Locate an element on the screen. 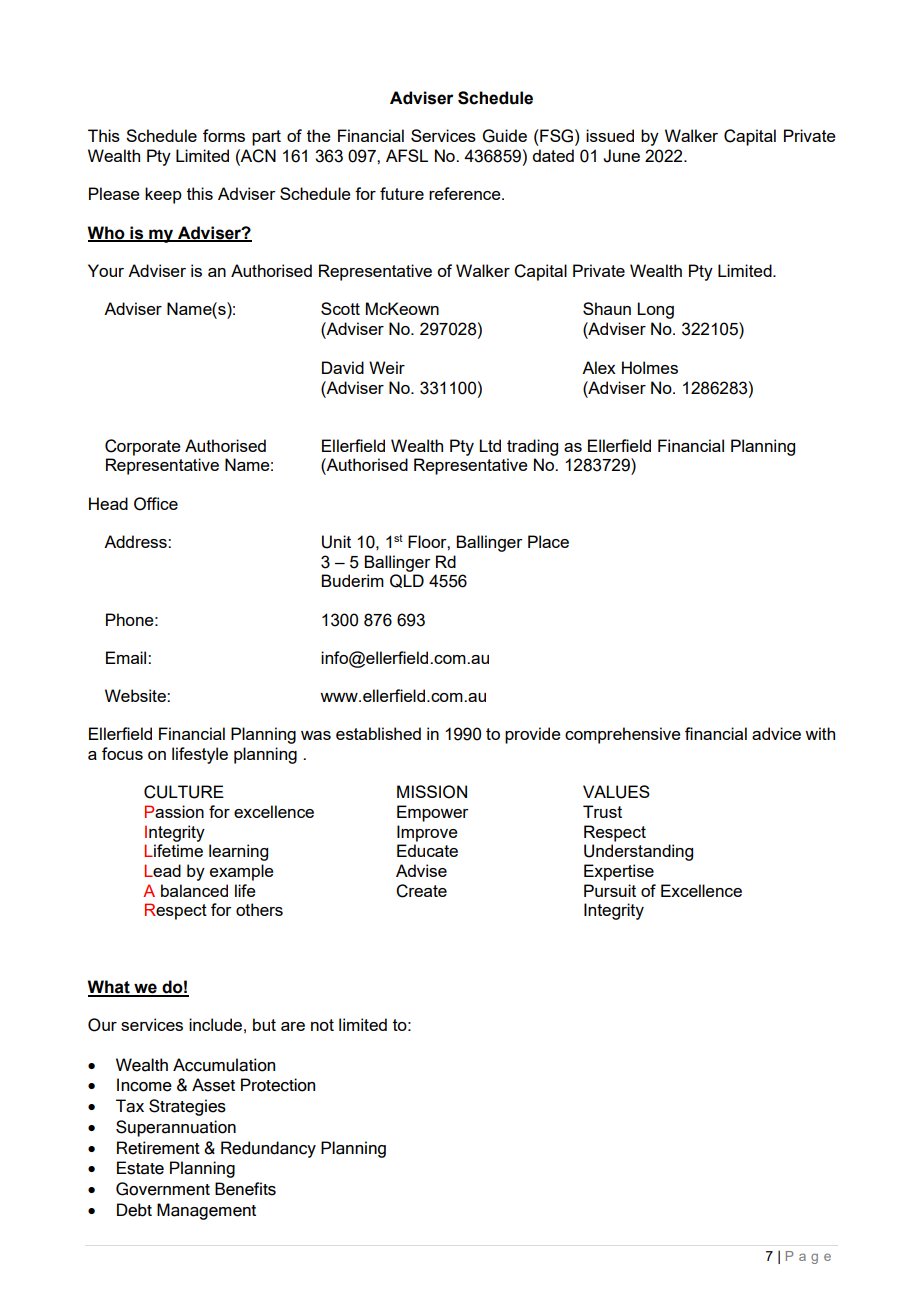  Website is located at coordinates (136, 695).
